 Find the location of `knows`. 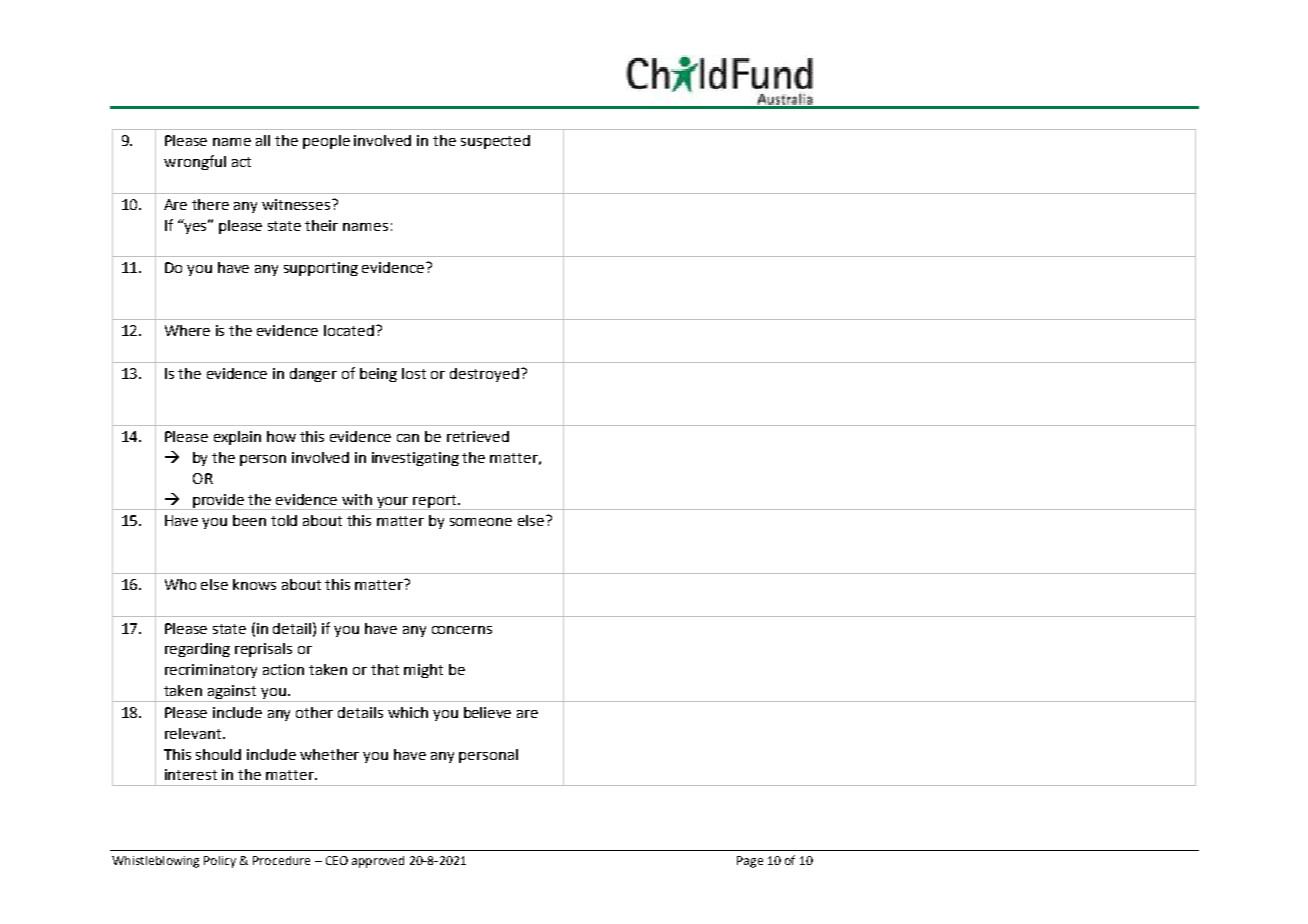

knows is located at coordinates (254, 584).
